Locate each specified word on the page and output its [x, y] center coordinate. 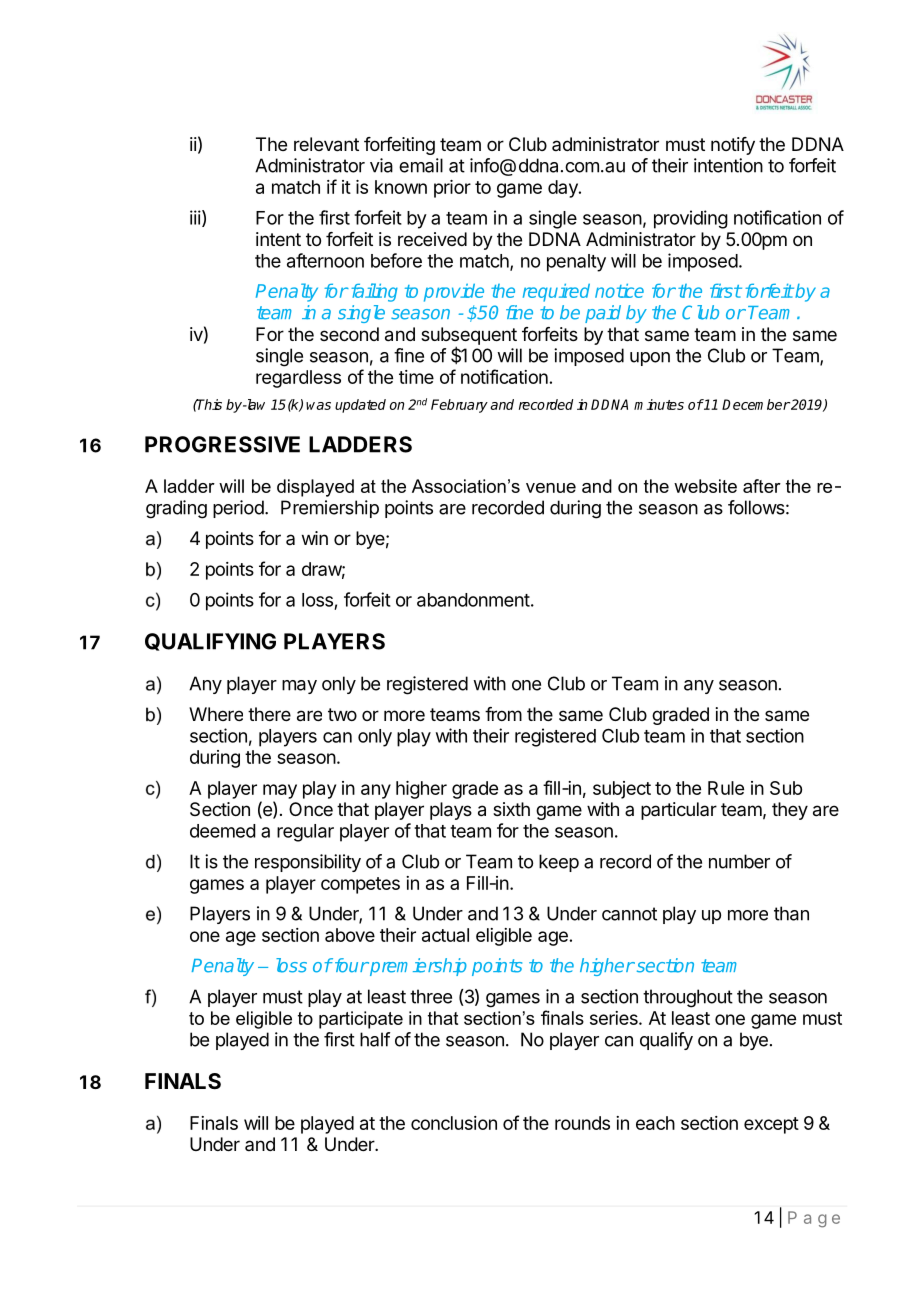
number [739, 861]
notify [733, 146]
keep [559, 863]
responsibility [308, 863]
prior [452, 189]
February [459, 406]
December [756, 404]
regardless [298, 379]
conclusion [454, 1123]
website [705, 486]
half [375, 1039]
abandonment [473, 600]
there [269, 714]
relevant [326, 144]
